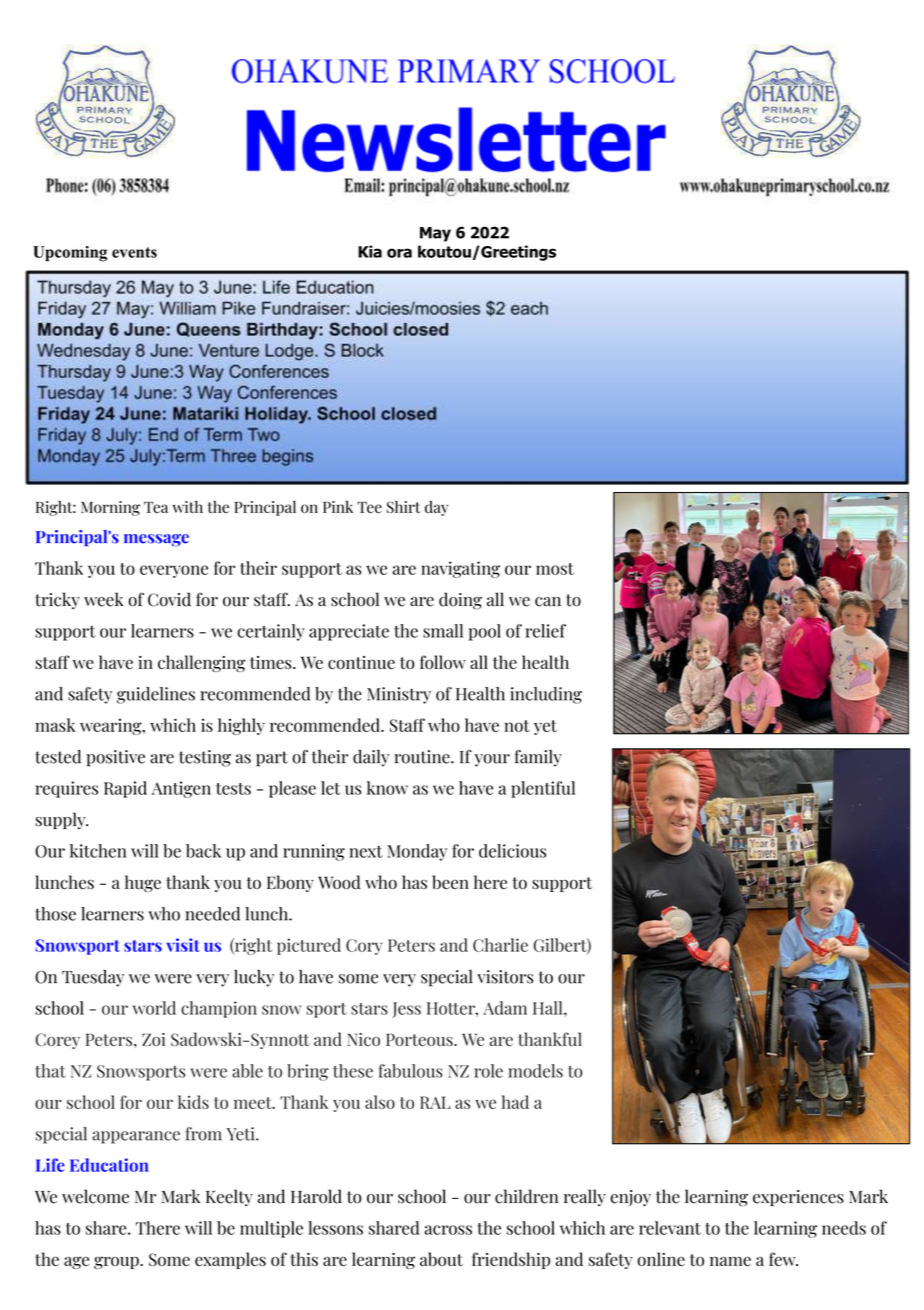 This page has height=1310, width=924. I want to click on routine, so click(423, 757).
